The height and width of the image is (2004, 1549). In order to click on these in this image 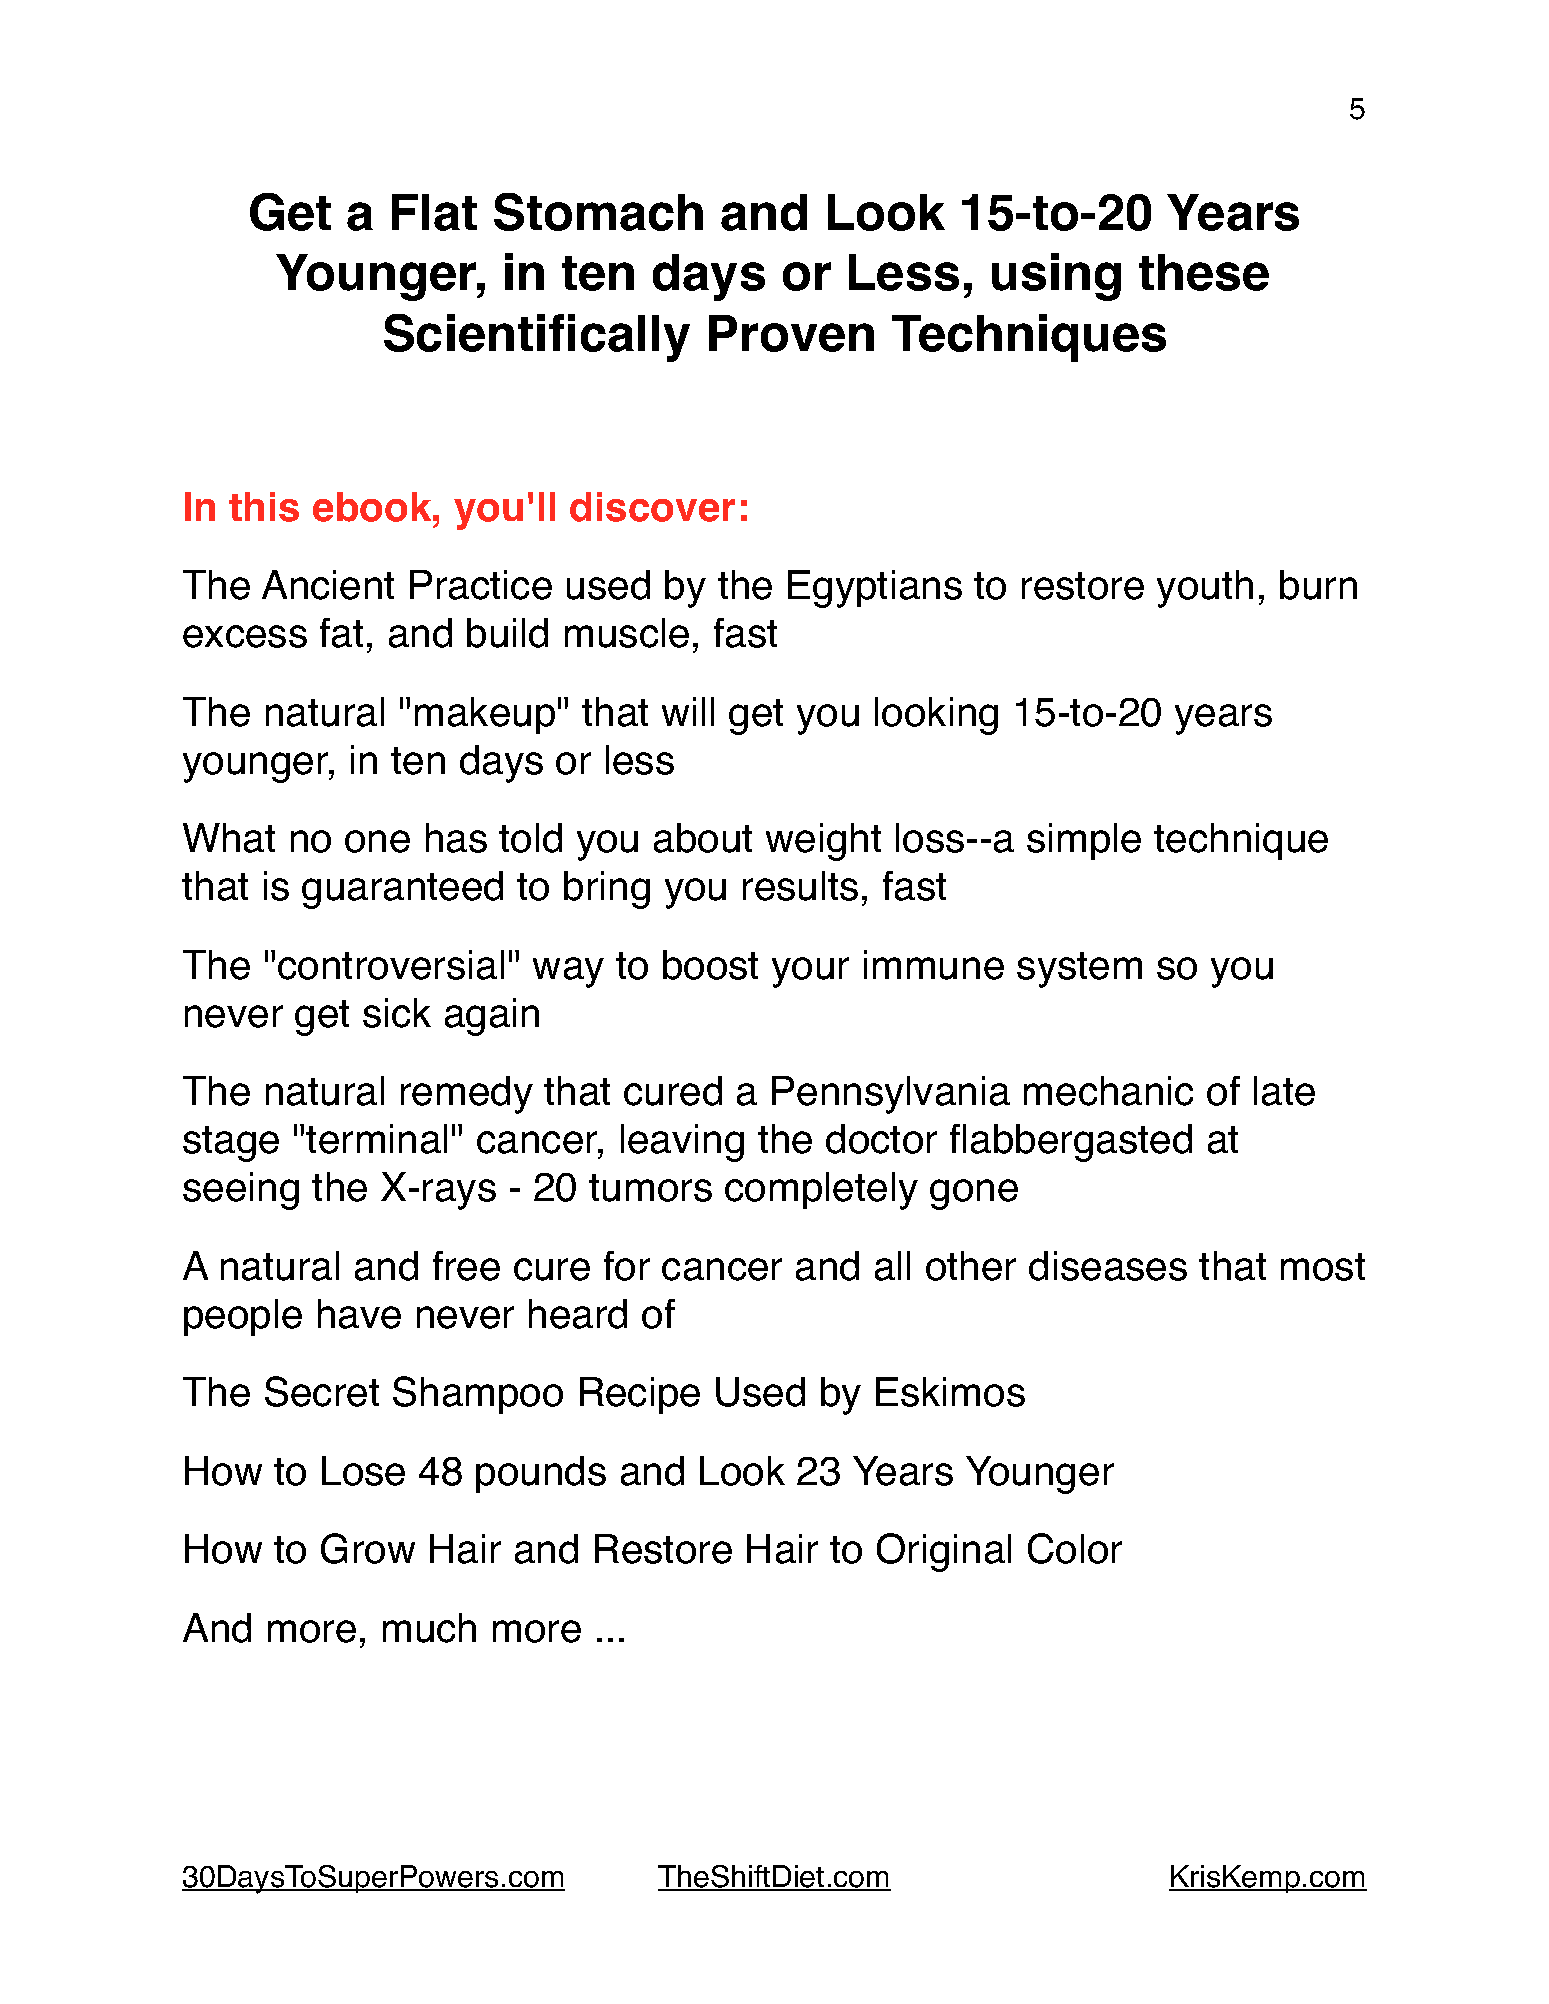, I will do `click(1204, 272)`.
